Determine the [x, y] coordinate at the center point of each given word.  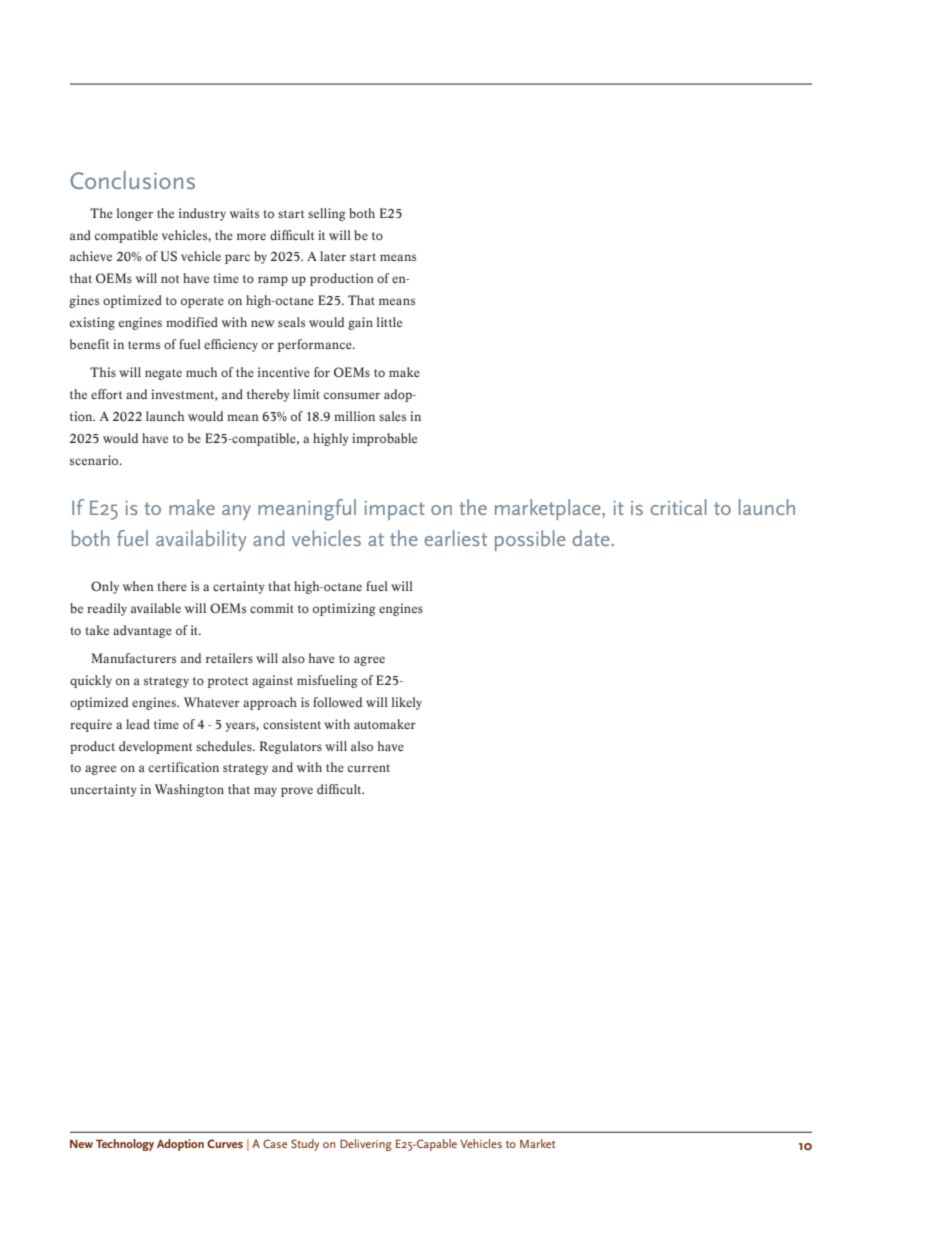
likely [407, 703]
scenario [95, 460]
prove [297, 792]
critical [678, 507]
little [389, 322]
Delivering [366, 1145]
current [369, 768]
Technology [125, 1145]
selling [327, 214]
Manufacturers [133, 658]
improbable [384, 439]
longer [135, 214]
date [592, 538]
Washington [189, 790]
